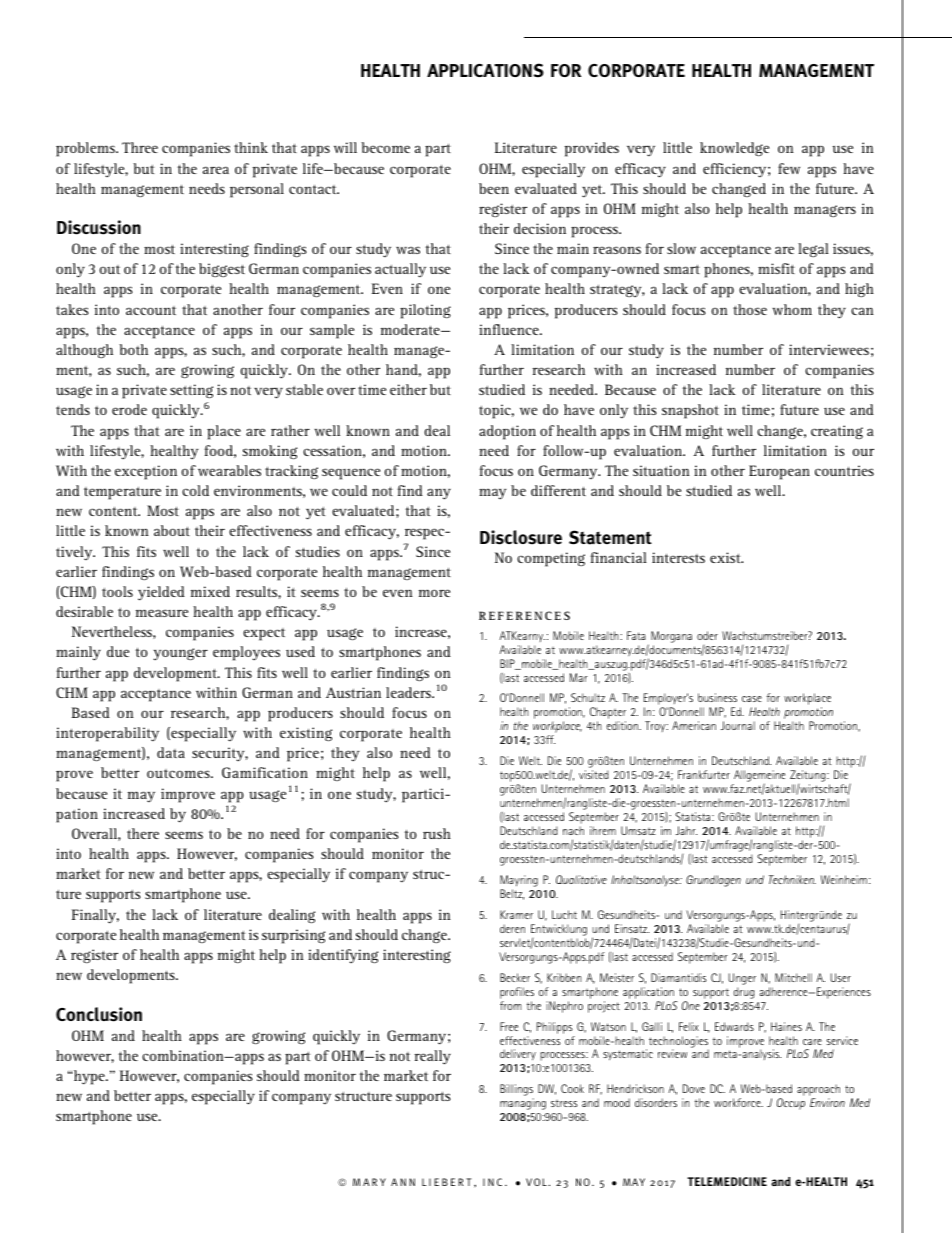 The image size is (952, 1233). What do you see at coordinates (779, 472) in the document?
I see `European` at bounding box center [779, 472].
